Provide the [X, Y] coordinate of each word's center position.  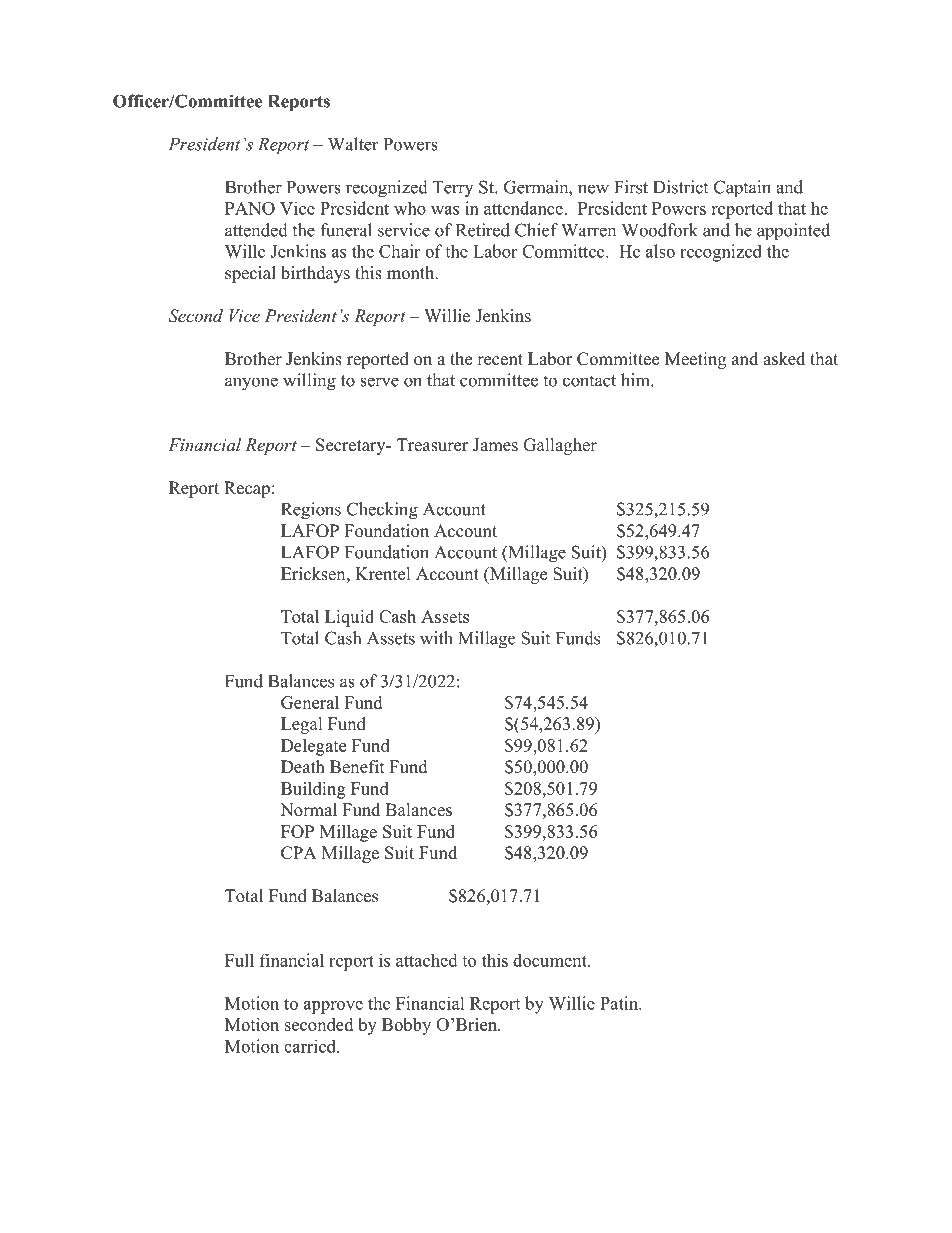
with [436, 638]
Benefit [357, 767]
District [680, 187]
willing [309, 382]
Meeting [695, 360]
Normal [308, 810]
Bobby [406, 1026]
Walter [353, 144]
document [551, 960]
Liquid [349, 618]
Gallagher [560, 446]
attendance [523, 208]
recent [500, 360]
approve [333, 1007]
